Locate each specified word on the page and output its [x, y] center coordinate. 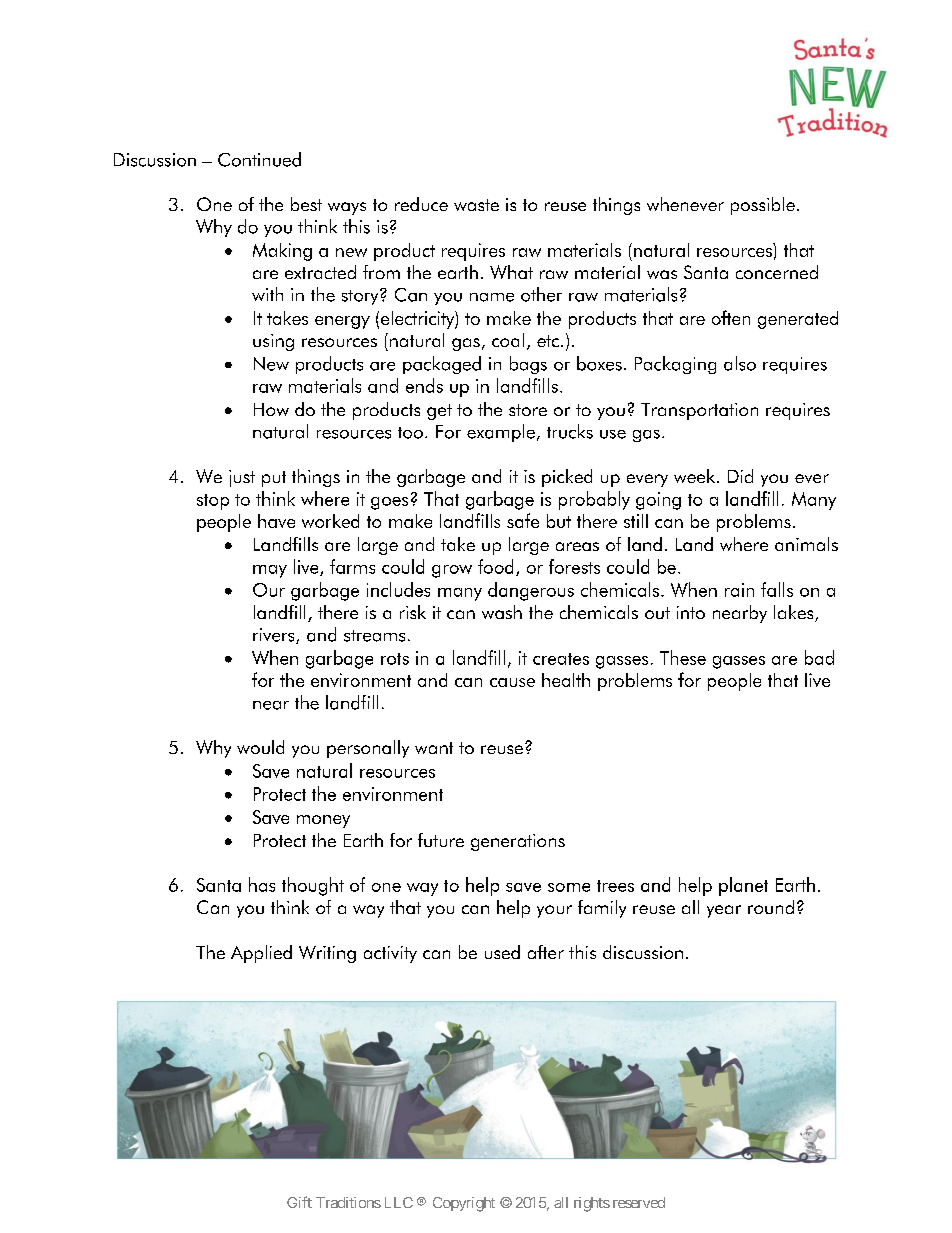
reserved [639, 1202]
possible [763, 206]
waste [476, 205]
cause [512, 682]
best [306, 204]
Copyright [464, 1204]
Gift [299, 1202]
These [683, 657]
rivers [275, 636]
